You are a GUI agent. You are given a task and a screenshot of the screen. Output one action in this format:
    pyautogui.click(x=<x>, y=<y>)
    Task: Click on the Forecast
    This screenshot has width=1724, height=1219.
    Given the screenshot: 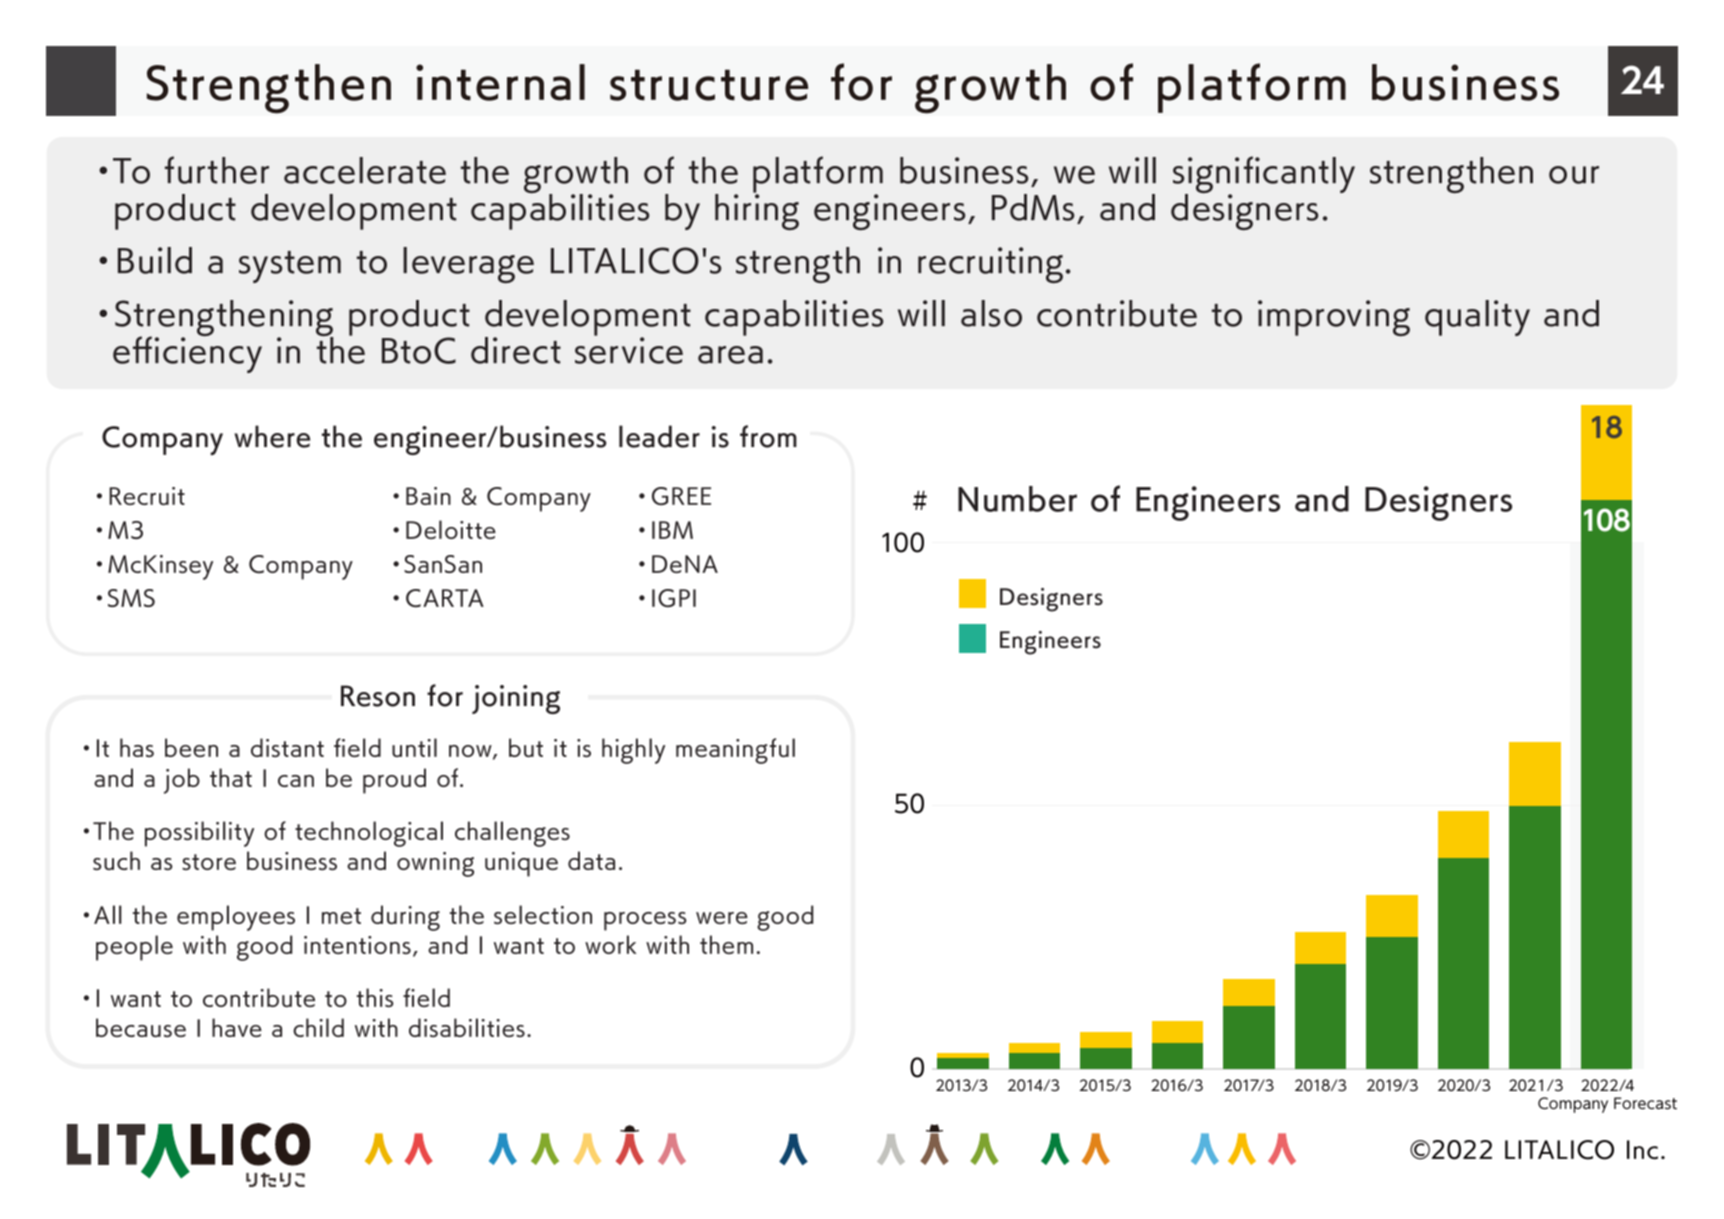 What is the action you would take?
    pyautogui.click(x=1645, y=1103)
